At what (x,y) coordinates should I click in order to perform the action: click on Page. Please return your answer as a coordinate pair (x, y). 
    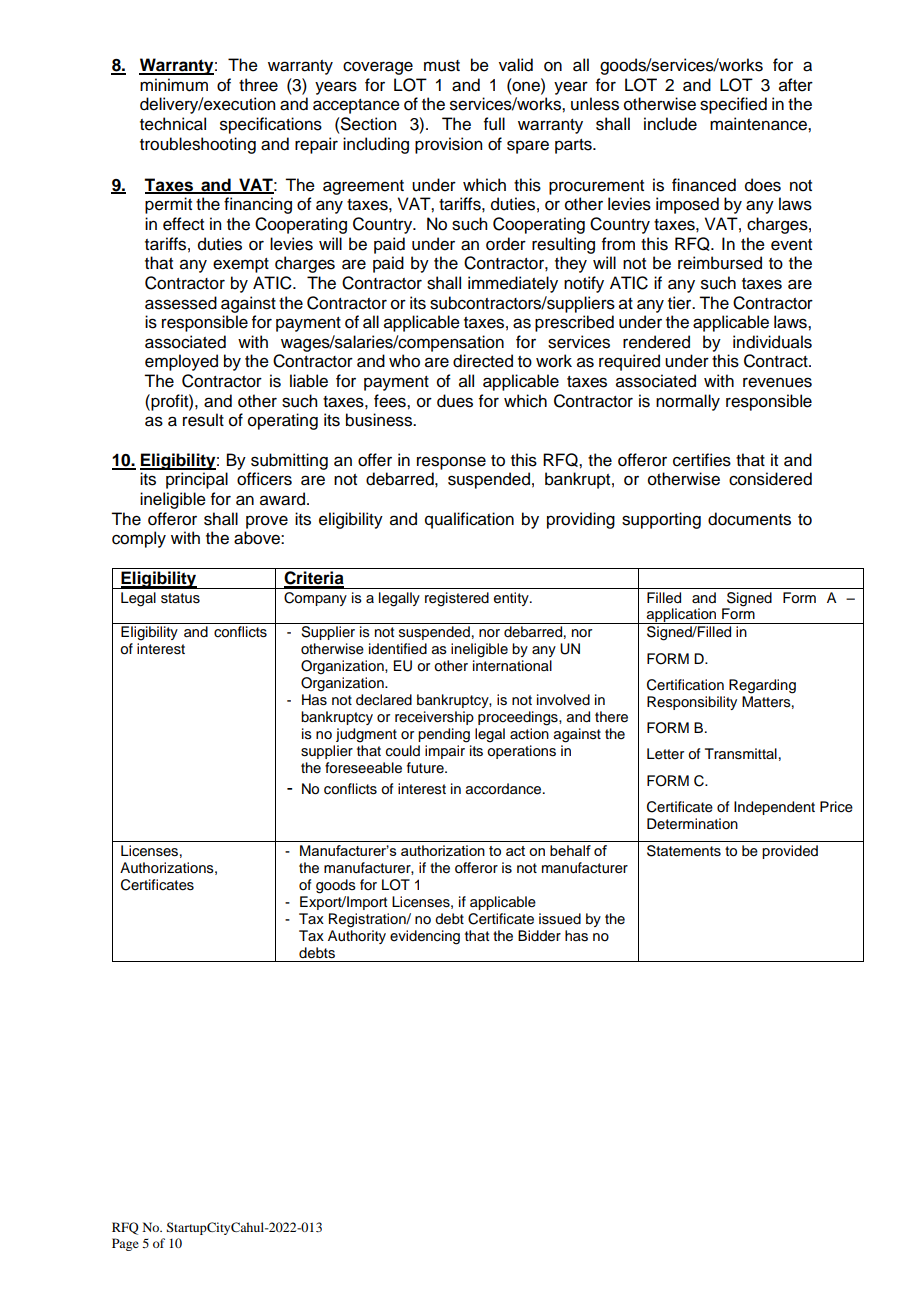
    Looking at the image, I should click on (125, 1244).
